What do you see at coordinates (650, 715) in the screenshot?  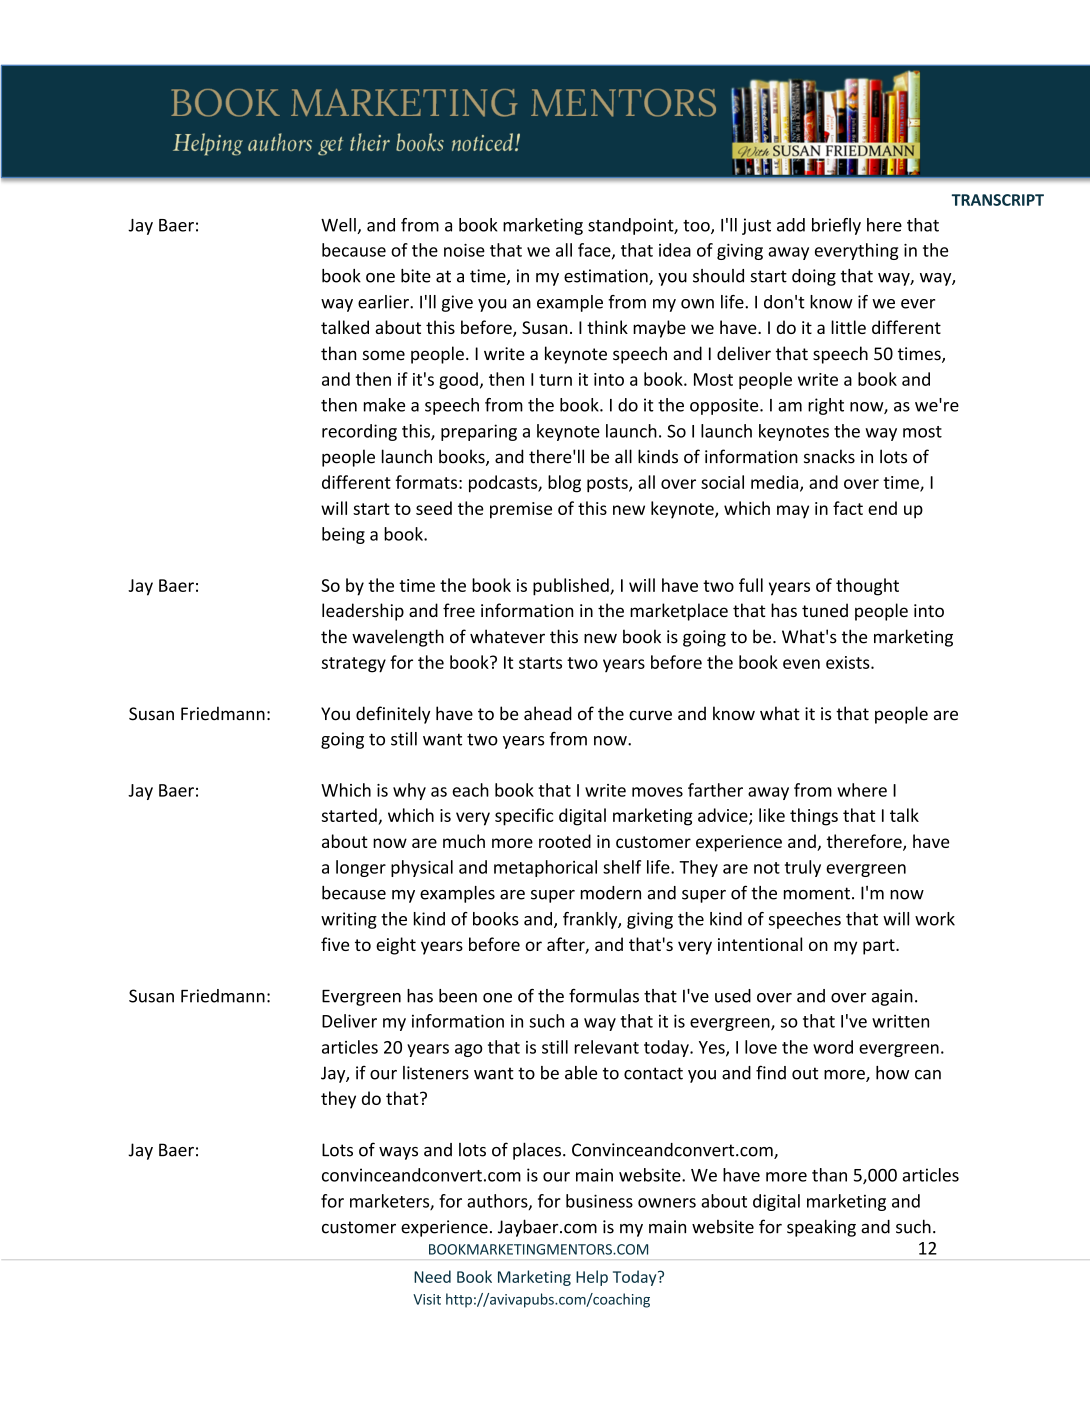 I see `curve` at bounding box center [650, 715].
